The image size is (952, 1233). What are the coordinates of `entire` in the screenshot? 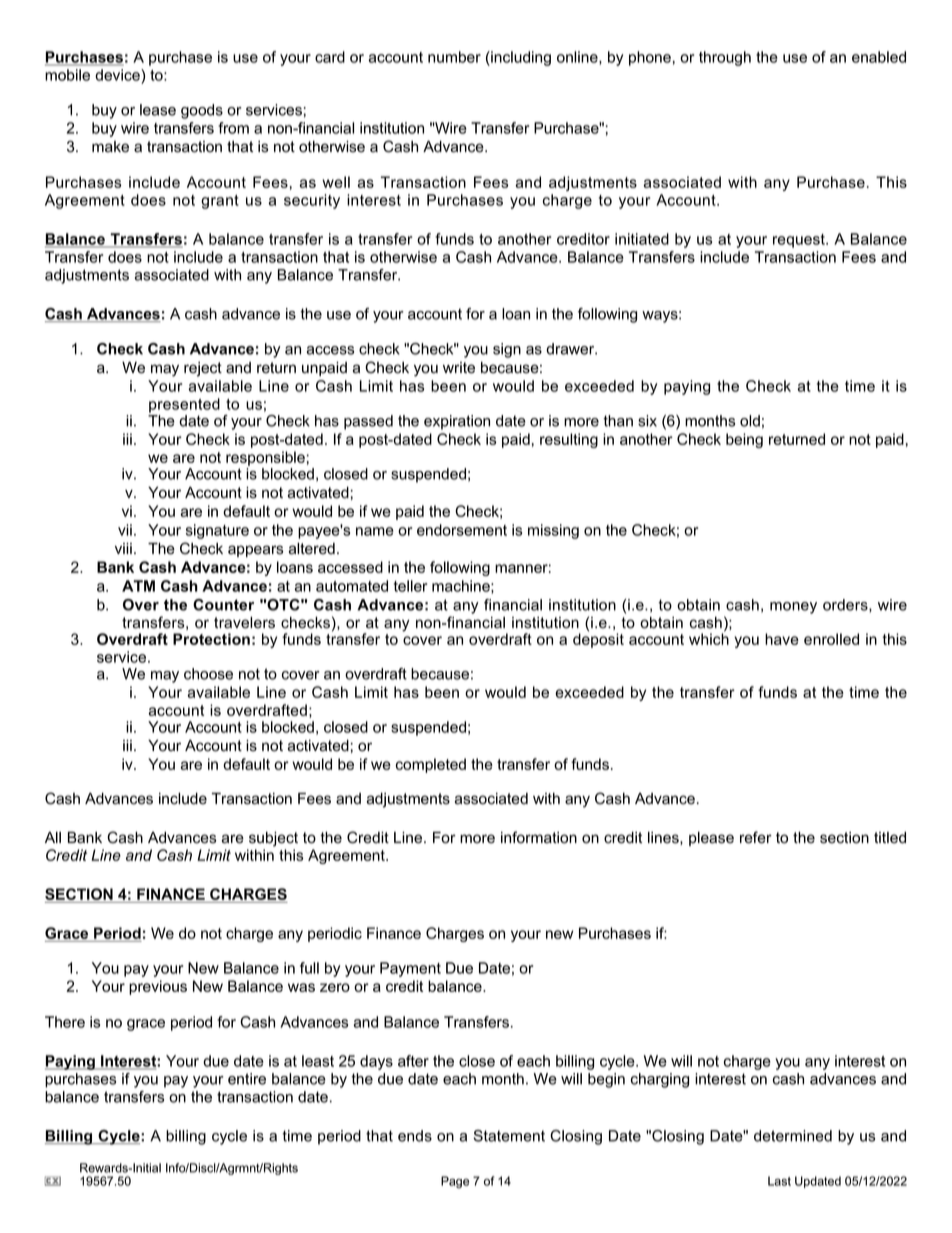 It's located at (247, 1079).
